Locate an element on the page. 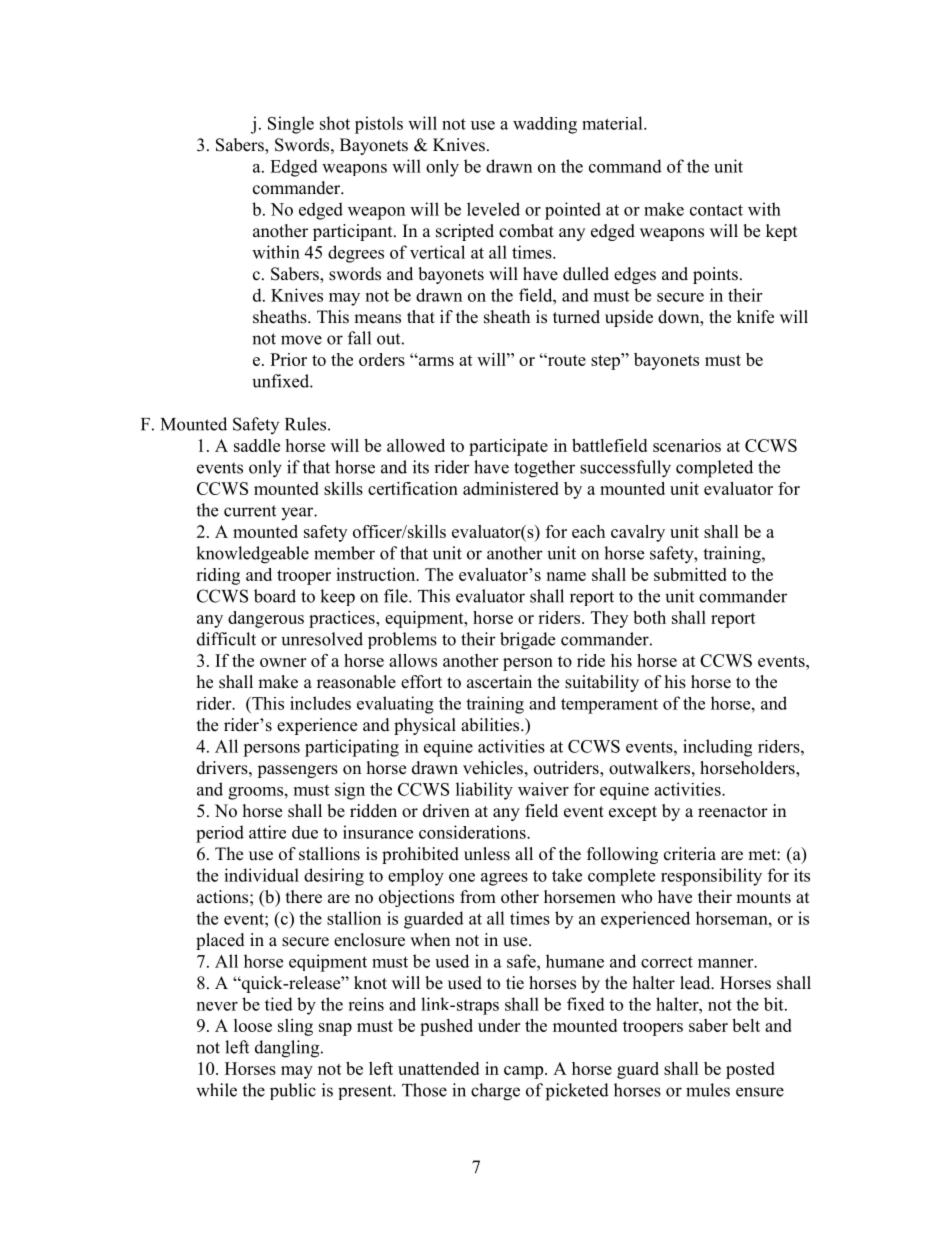  board is located at coordinates (275, 596).
